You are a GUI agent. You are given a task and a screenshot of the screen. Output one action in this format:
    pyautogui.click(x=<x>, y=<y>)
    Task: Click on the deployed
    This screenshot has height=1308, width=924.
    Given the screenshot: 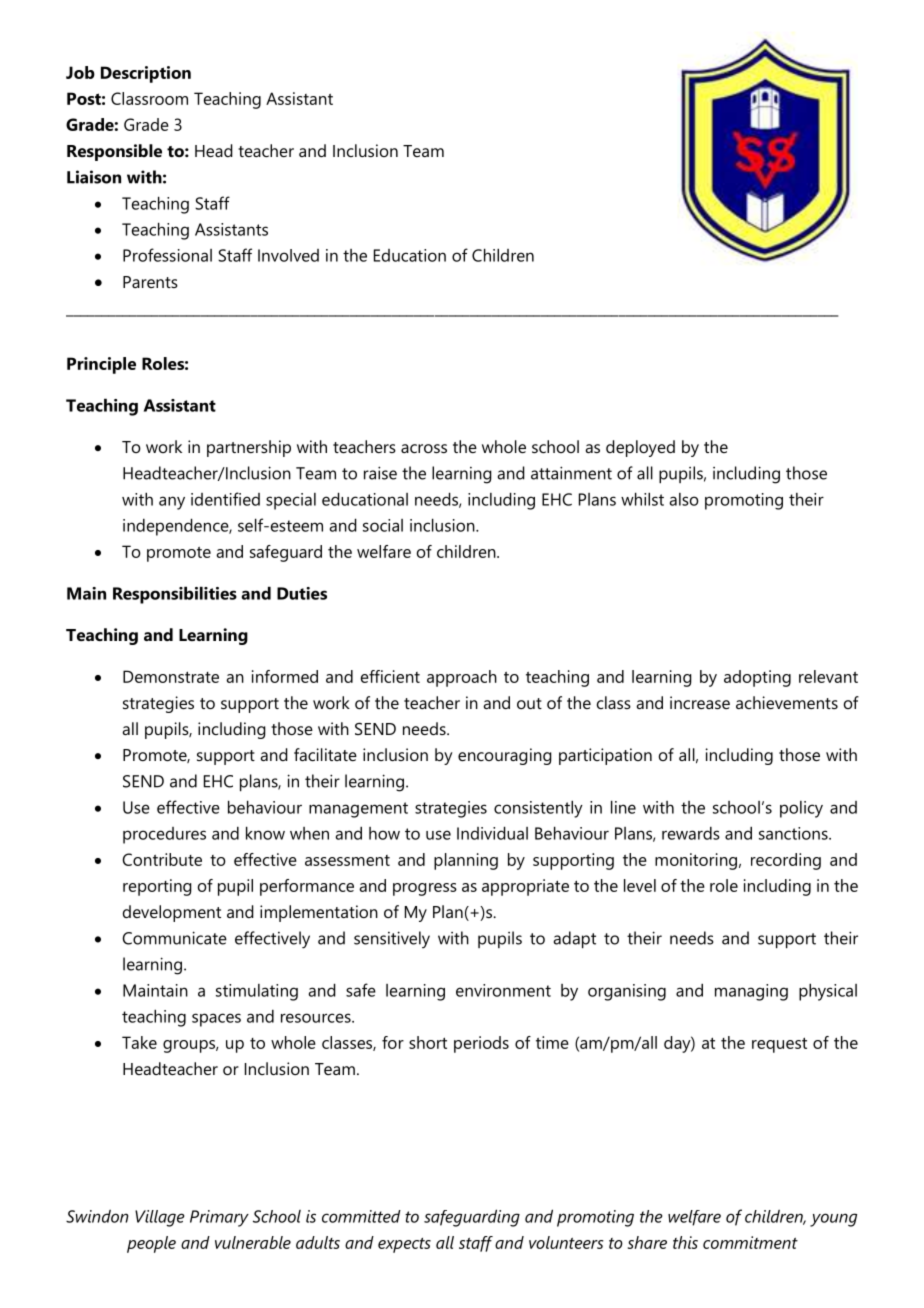 What is the action you would take?
    pyautogui.click(x=640, y=448)
